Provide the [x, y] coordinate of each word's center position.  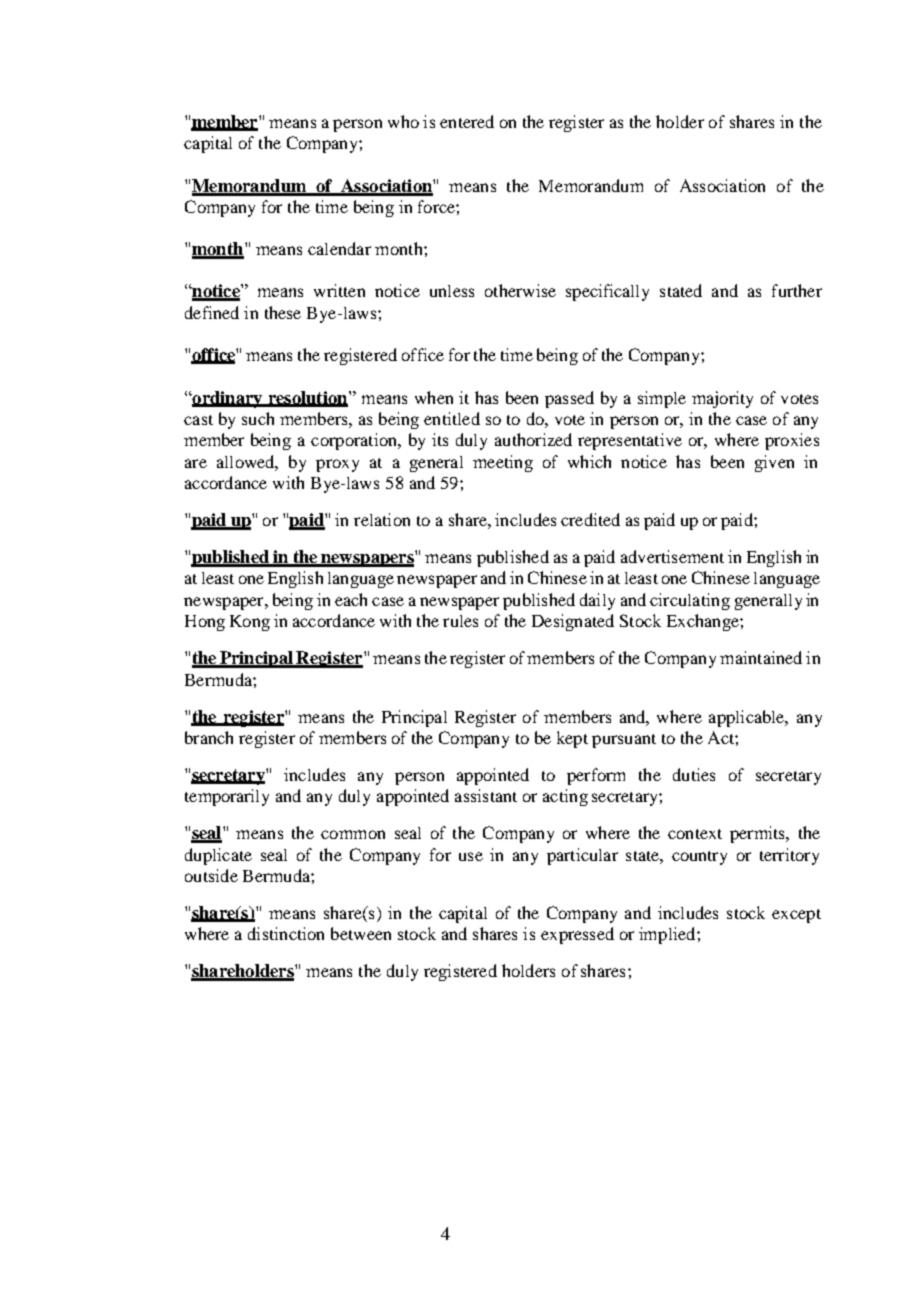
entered [467, 121]
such [258, 418]
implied [668, 935]
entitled [452, 418]
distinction [286, 933]
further [797, 290]
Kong [250, 623]
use [471, 856]
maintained [761, 657]
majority [722, 399]
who [403, 121]
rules [460, 621]
